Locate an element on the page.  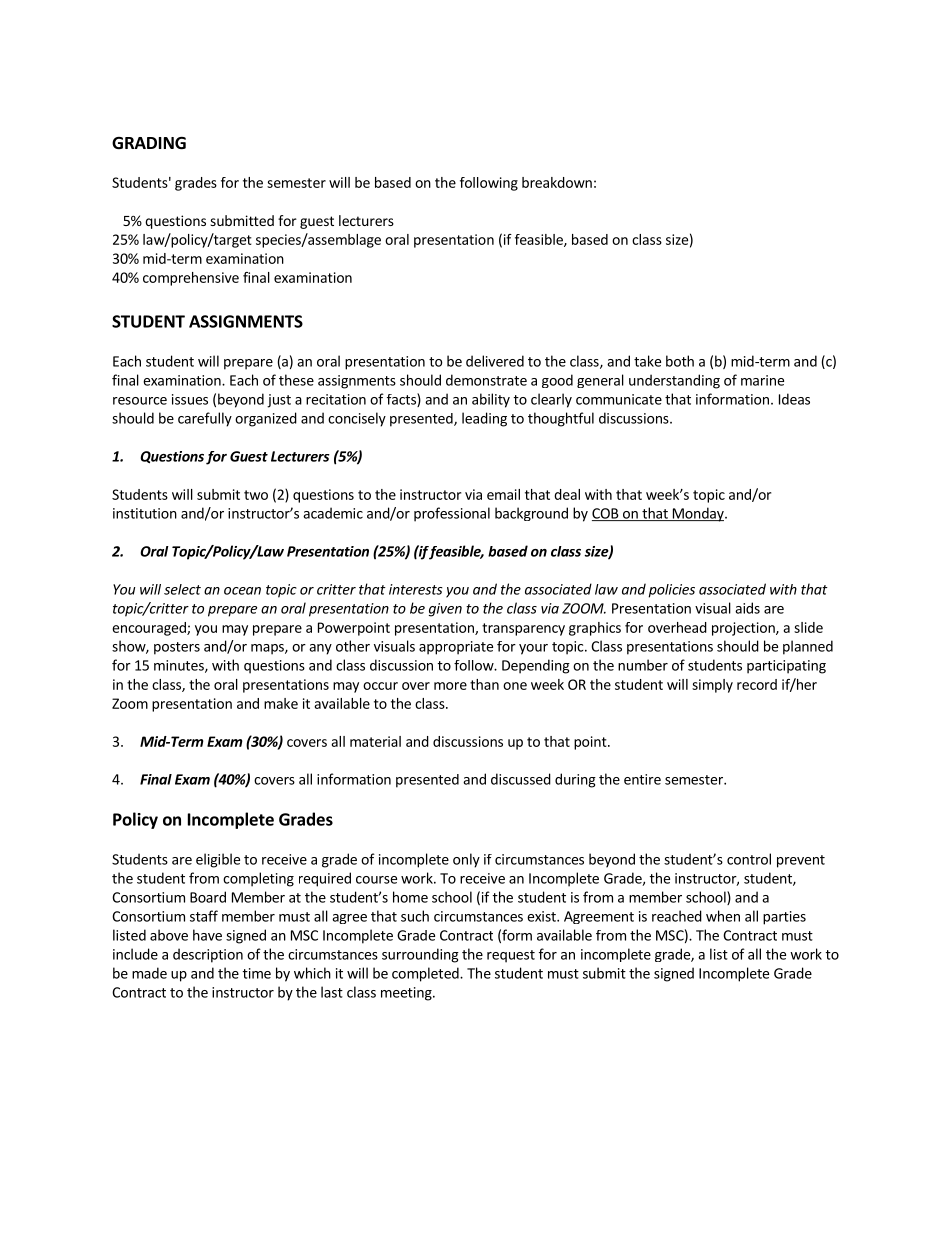
discussed is located at coordinates (521, 779).
